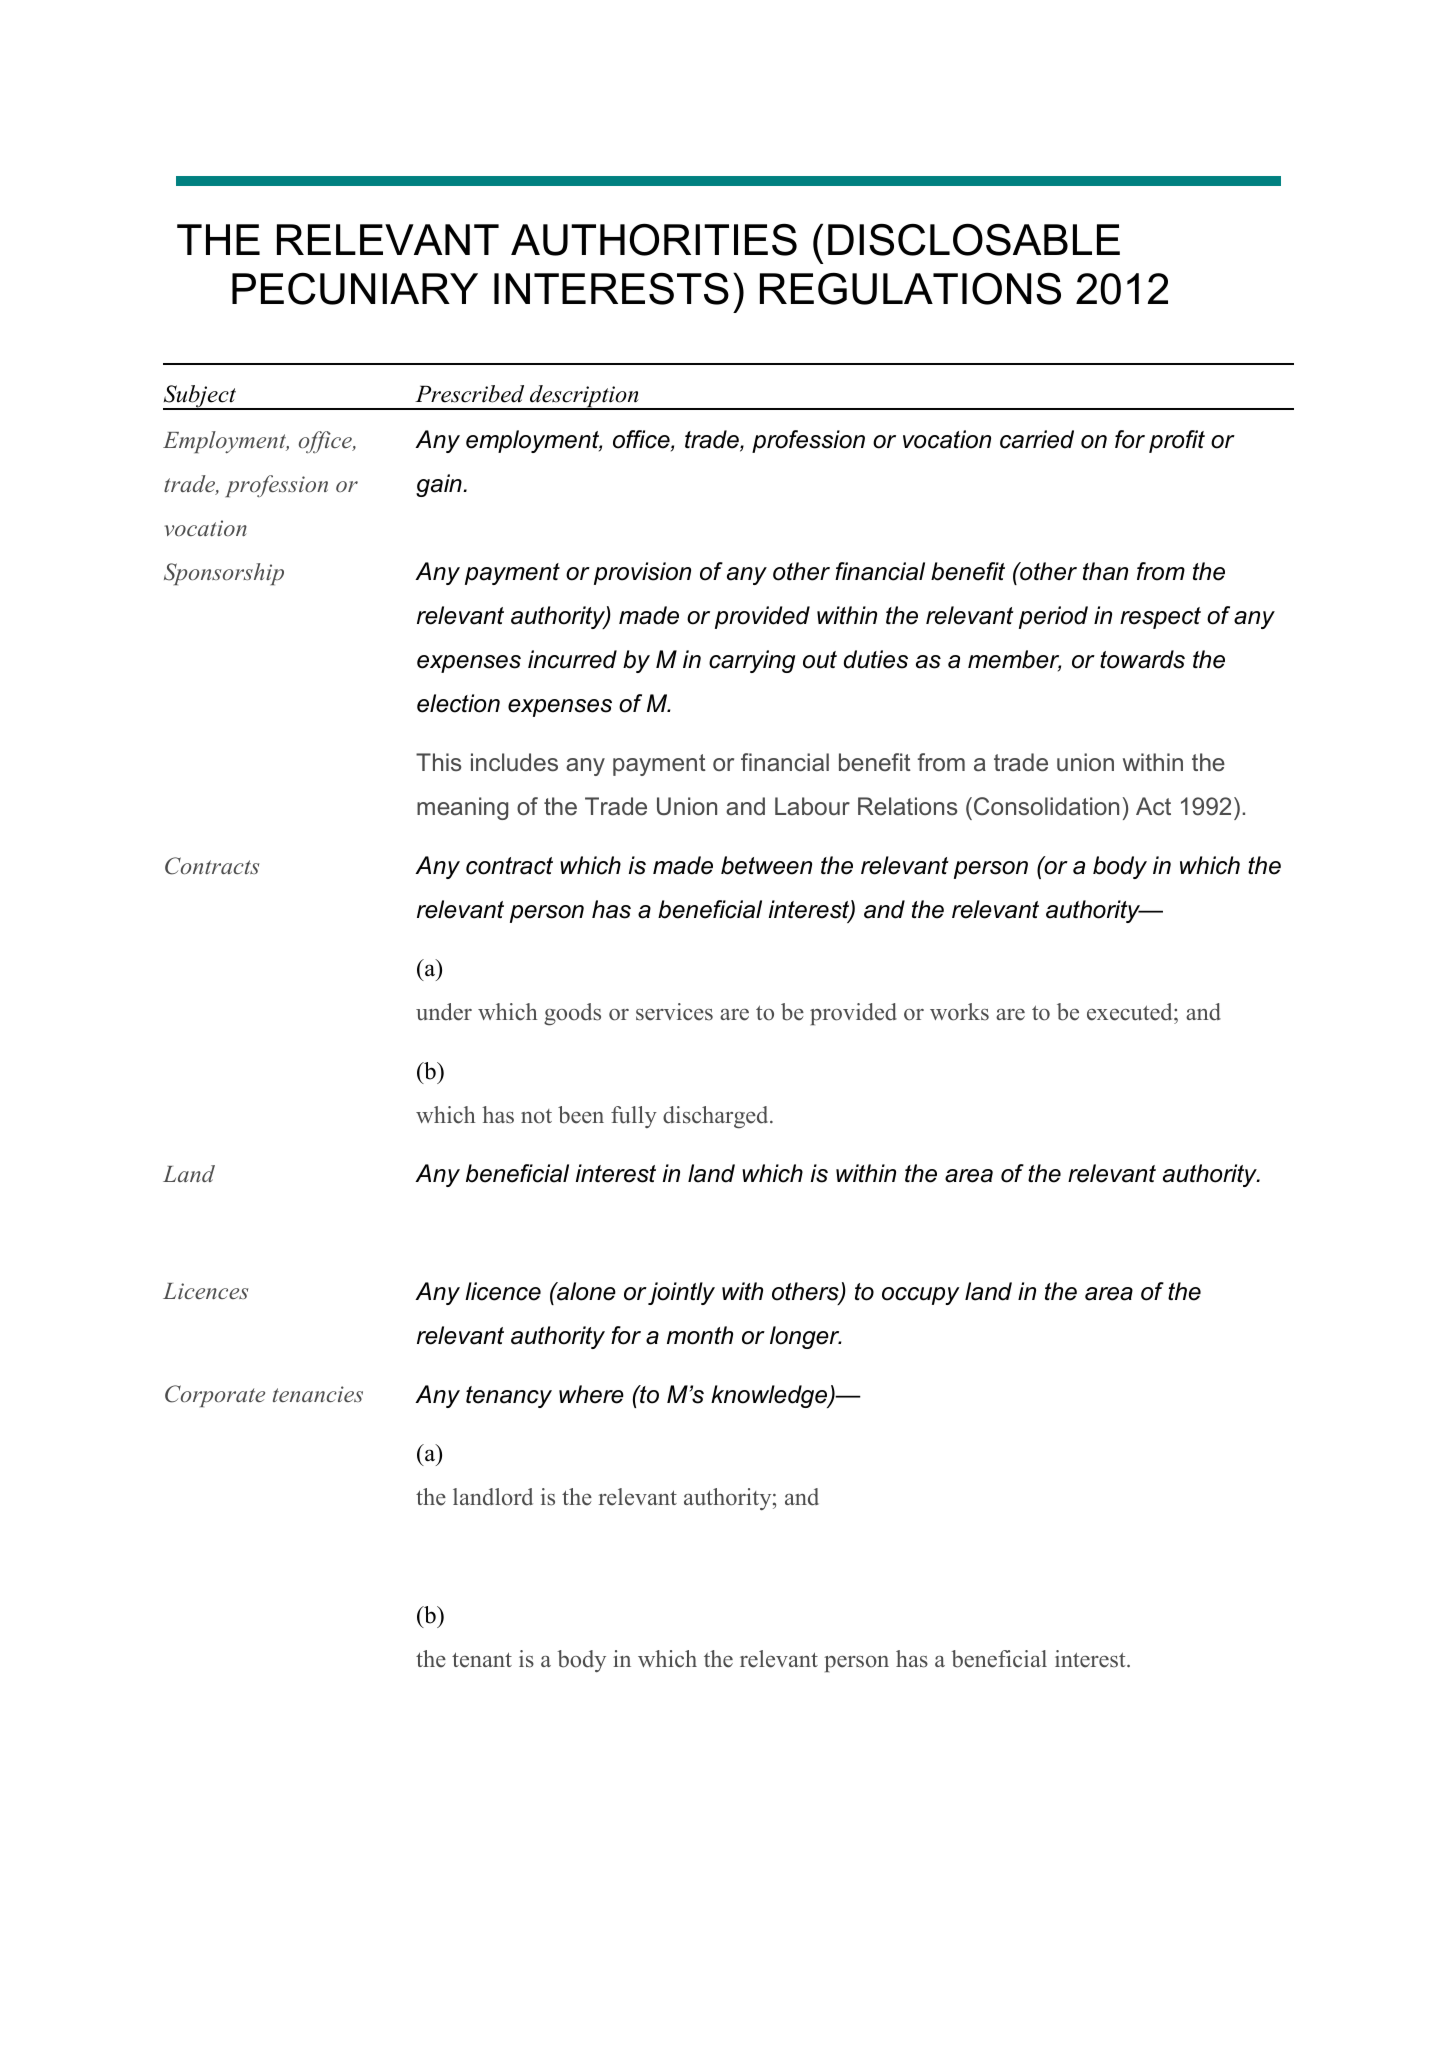  I want to click on Sponsorship, so click(224, 574).
